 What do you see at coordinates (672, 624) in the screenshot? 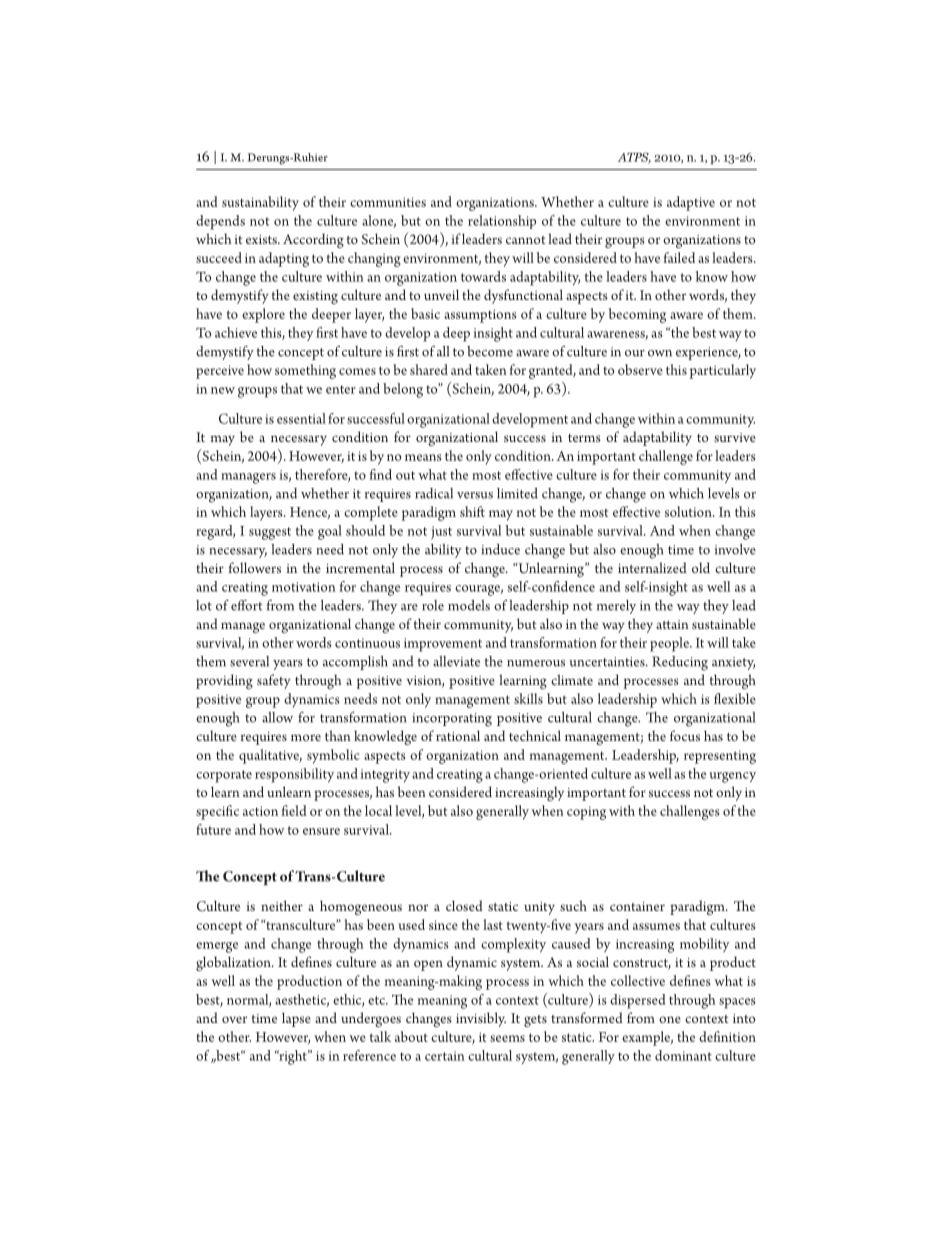
I see `attain` at bounding box center [672, 624].
